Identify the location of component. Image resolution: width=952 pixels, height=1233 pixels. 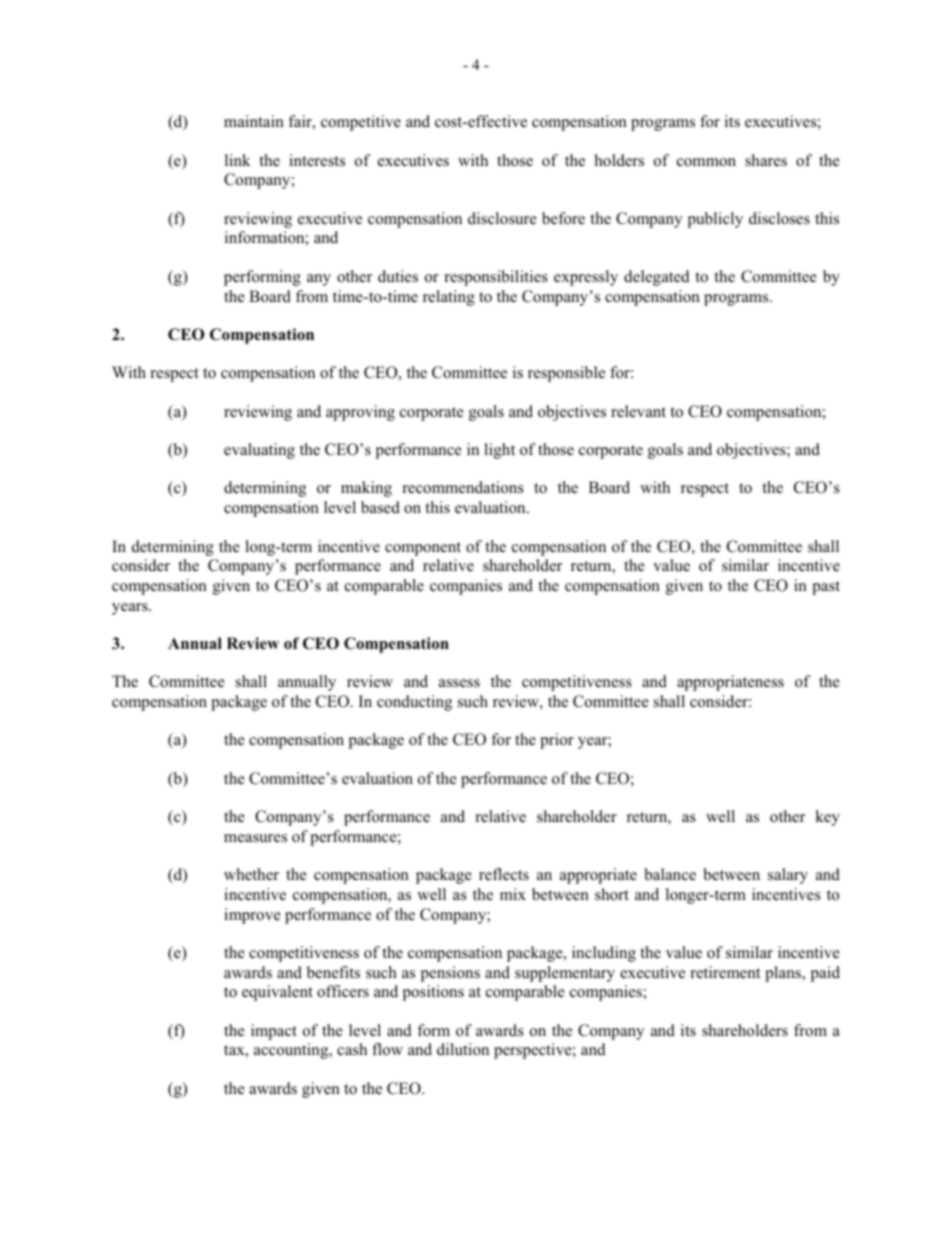
(423, 549).
